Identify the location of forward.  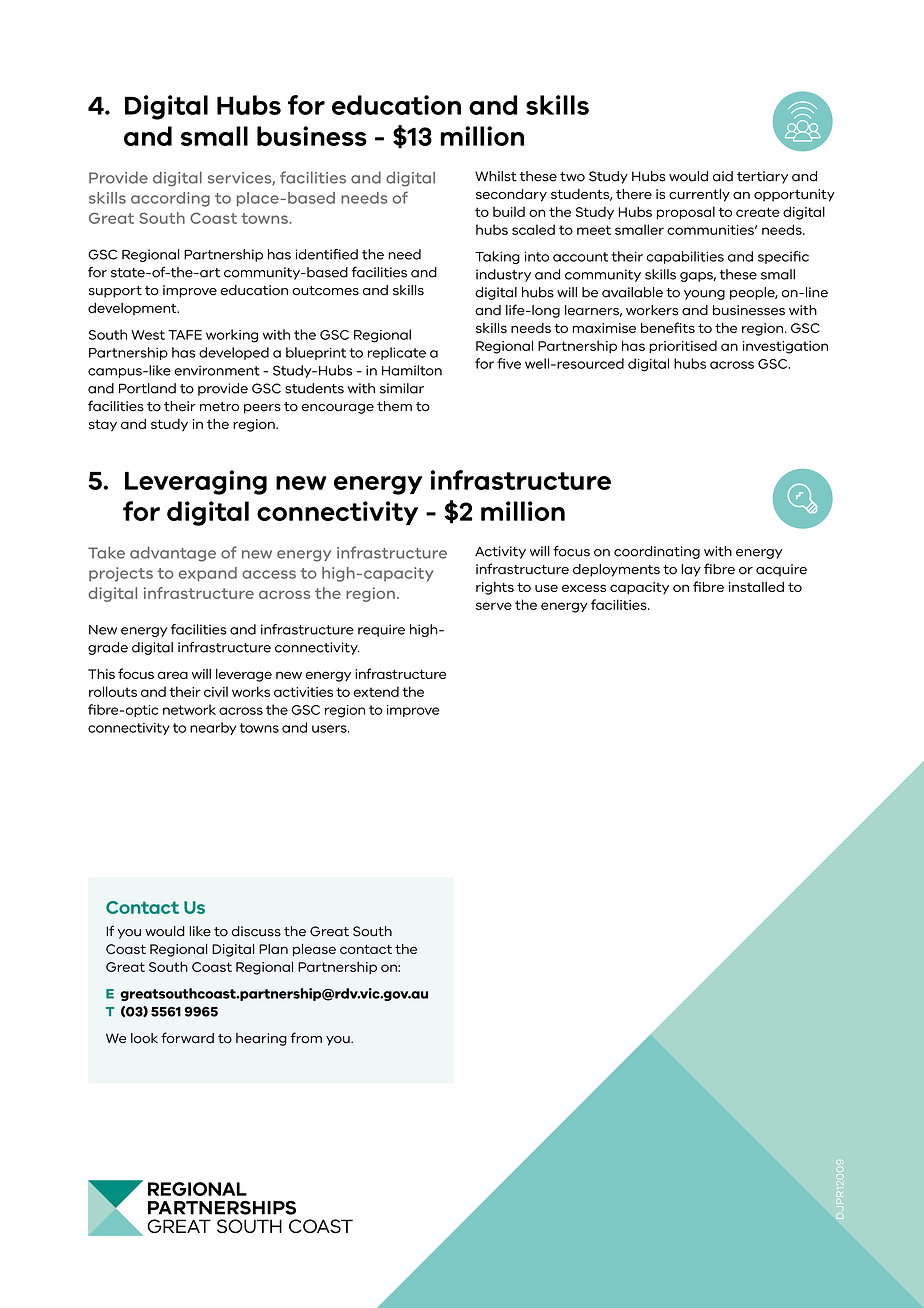
(187, 1038).
